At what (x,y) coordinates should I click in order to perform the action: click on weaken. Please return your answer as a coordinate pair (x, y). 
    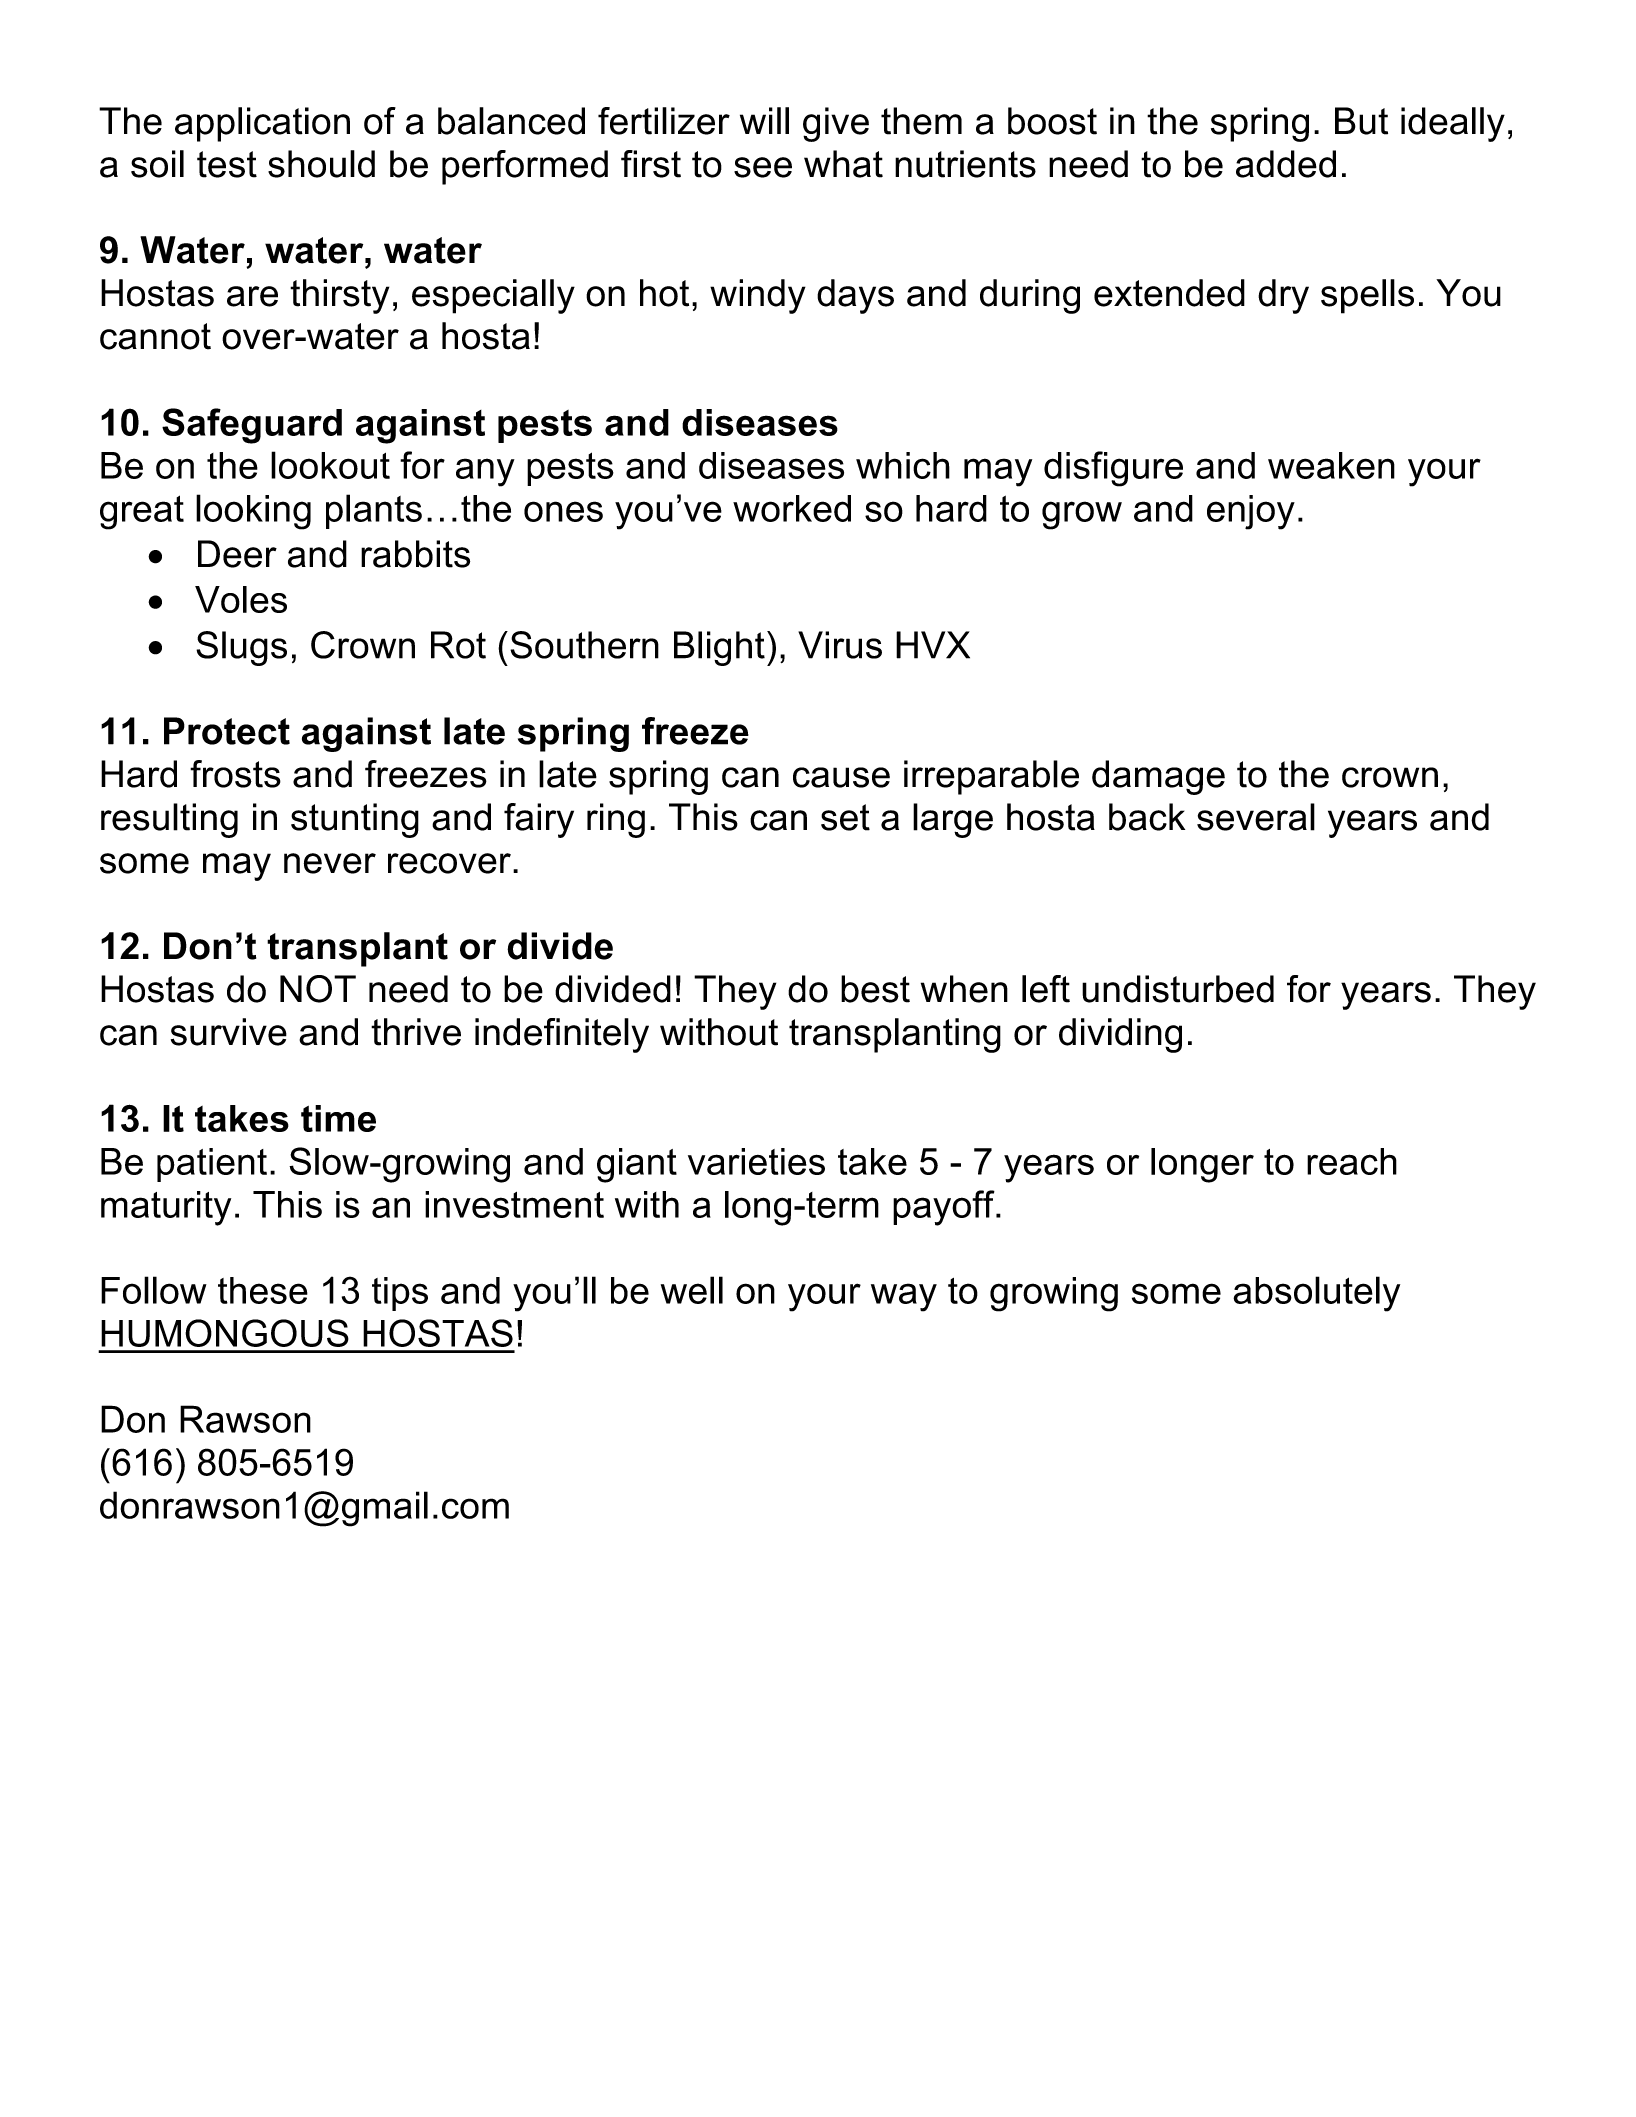
    Looking at the image, I should click on (1331, 465).
